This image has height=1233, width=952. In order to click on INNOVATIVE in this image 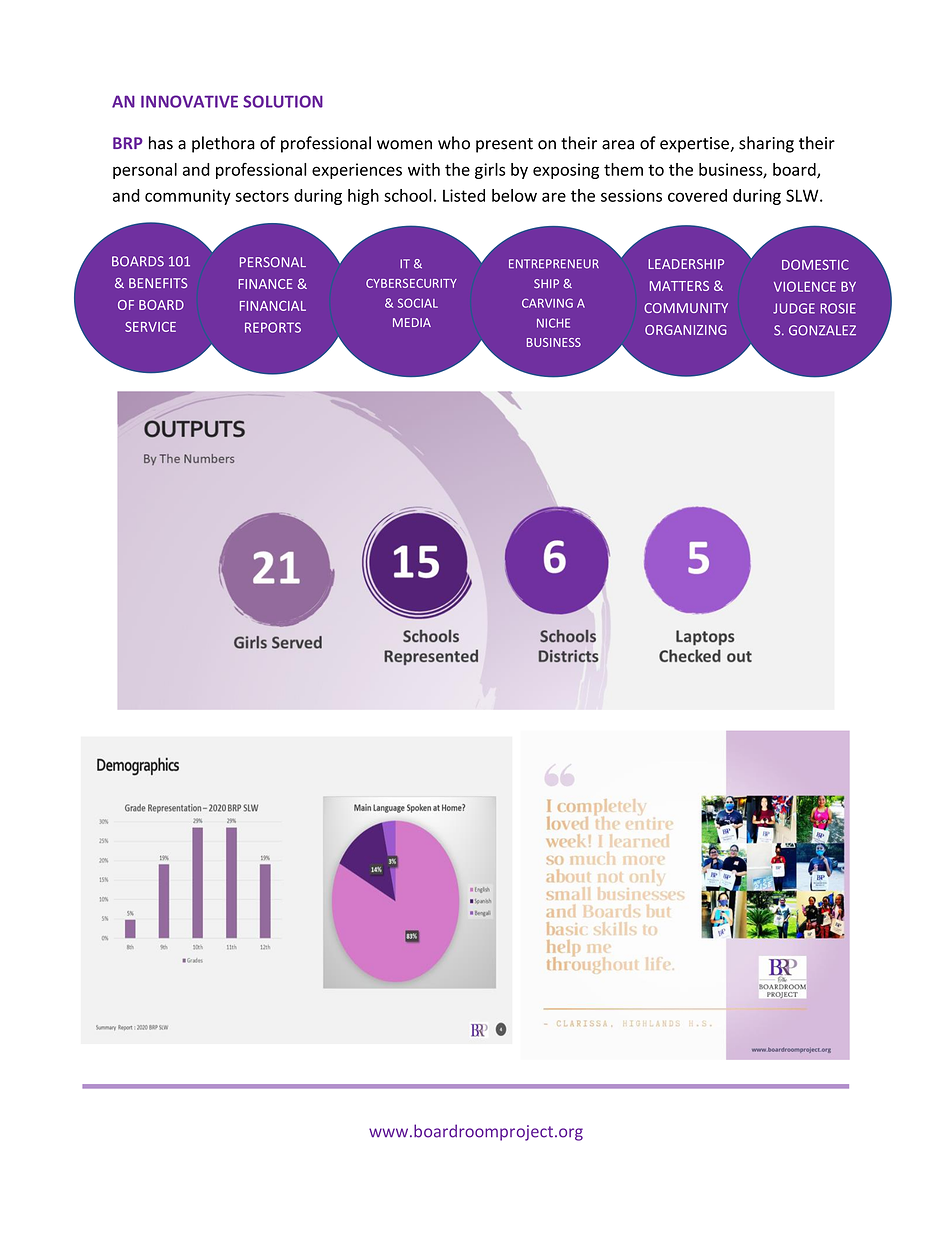, I will do `click(189, 101)`.
